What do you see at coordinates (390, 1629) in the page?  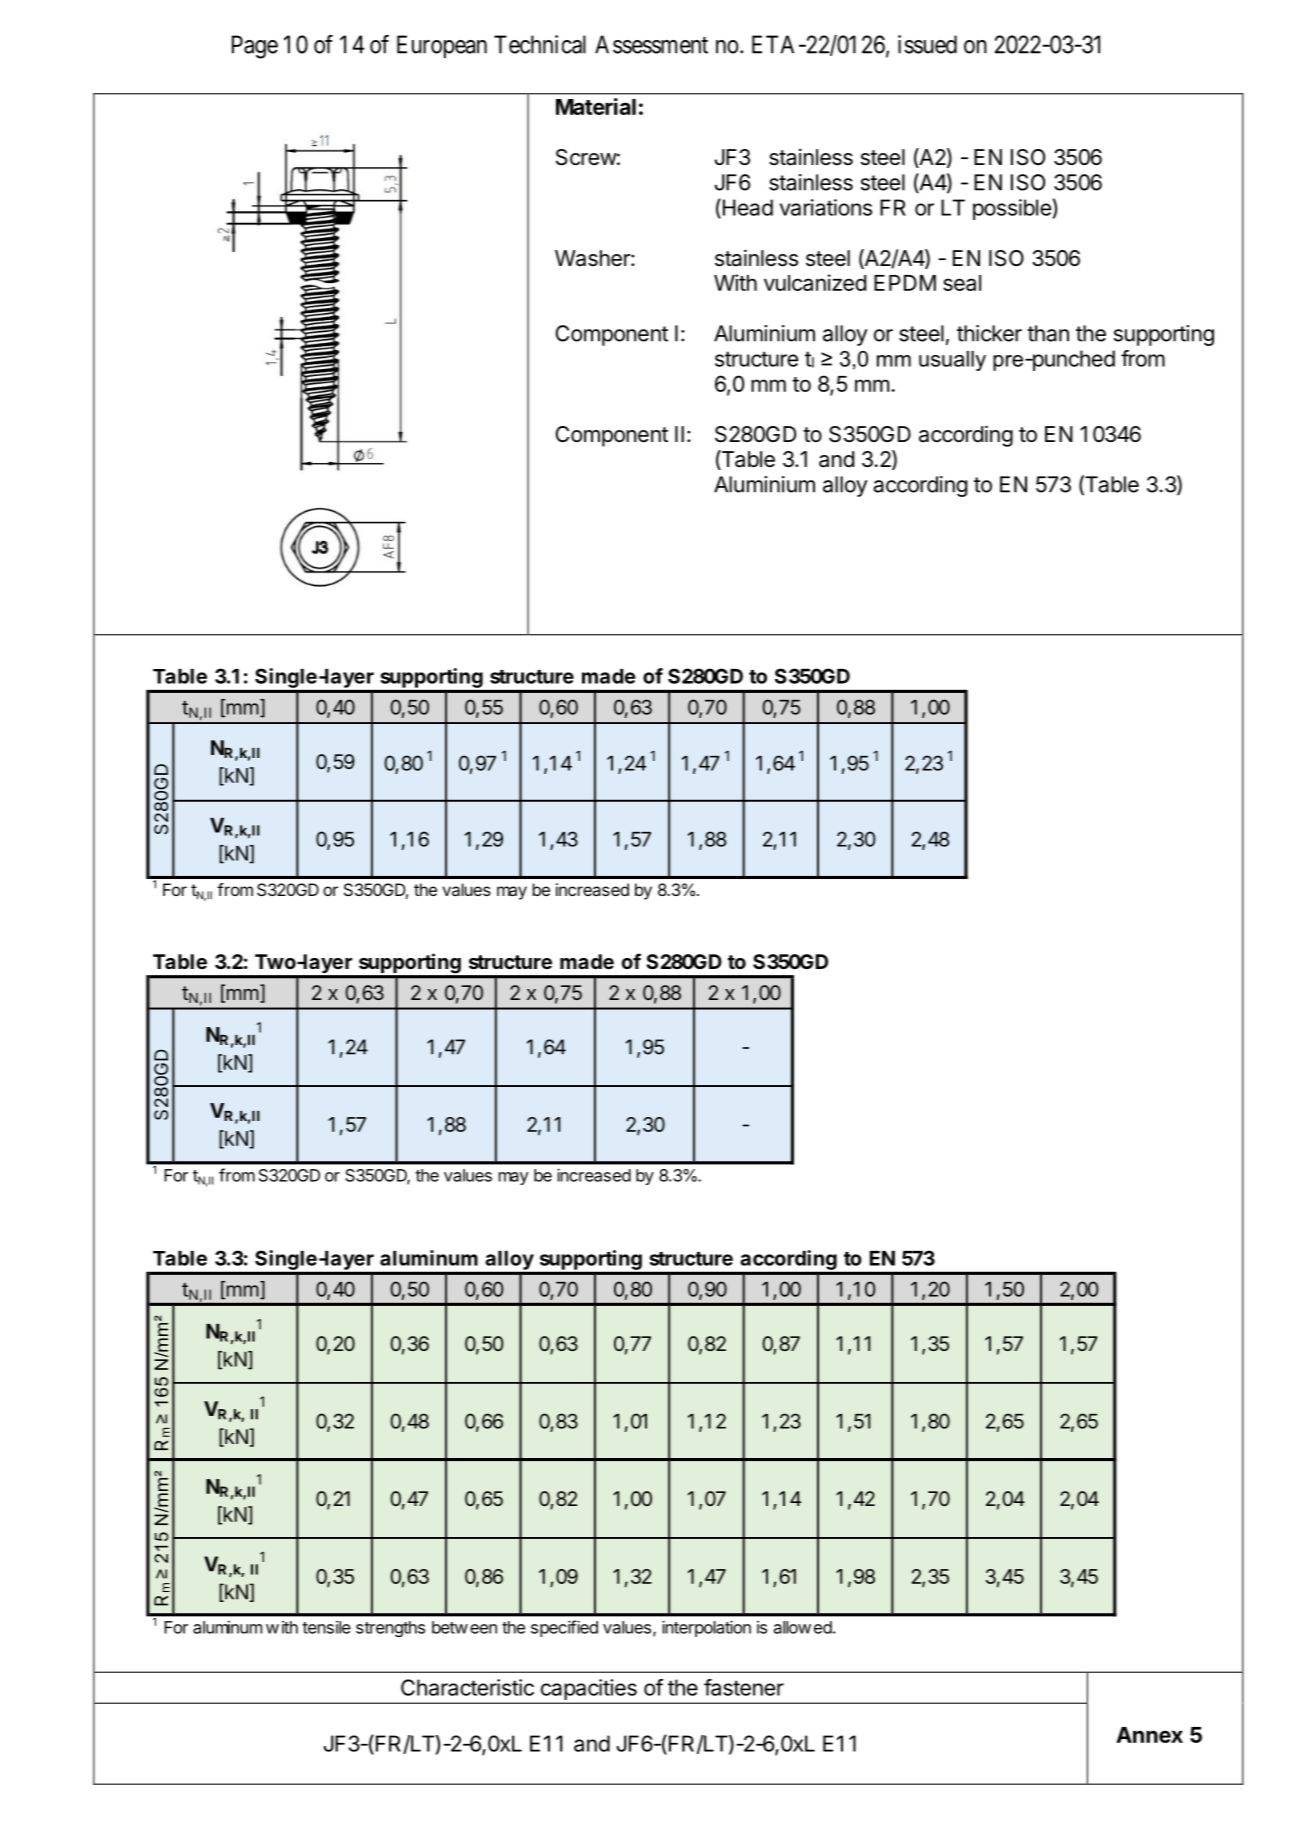 I see `strengths` at bounding box center [390, 1629].
